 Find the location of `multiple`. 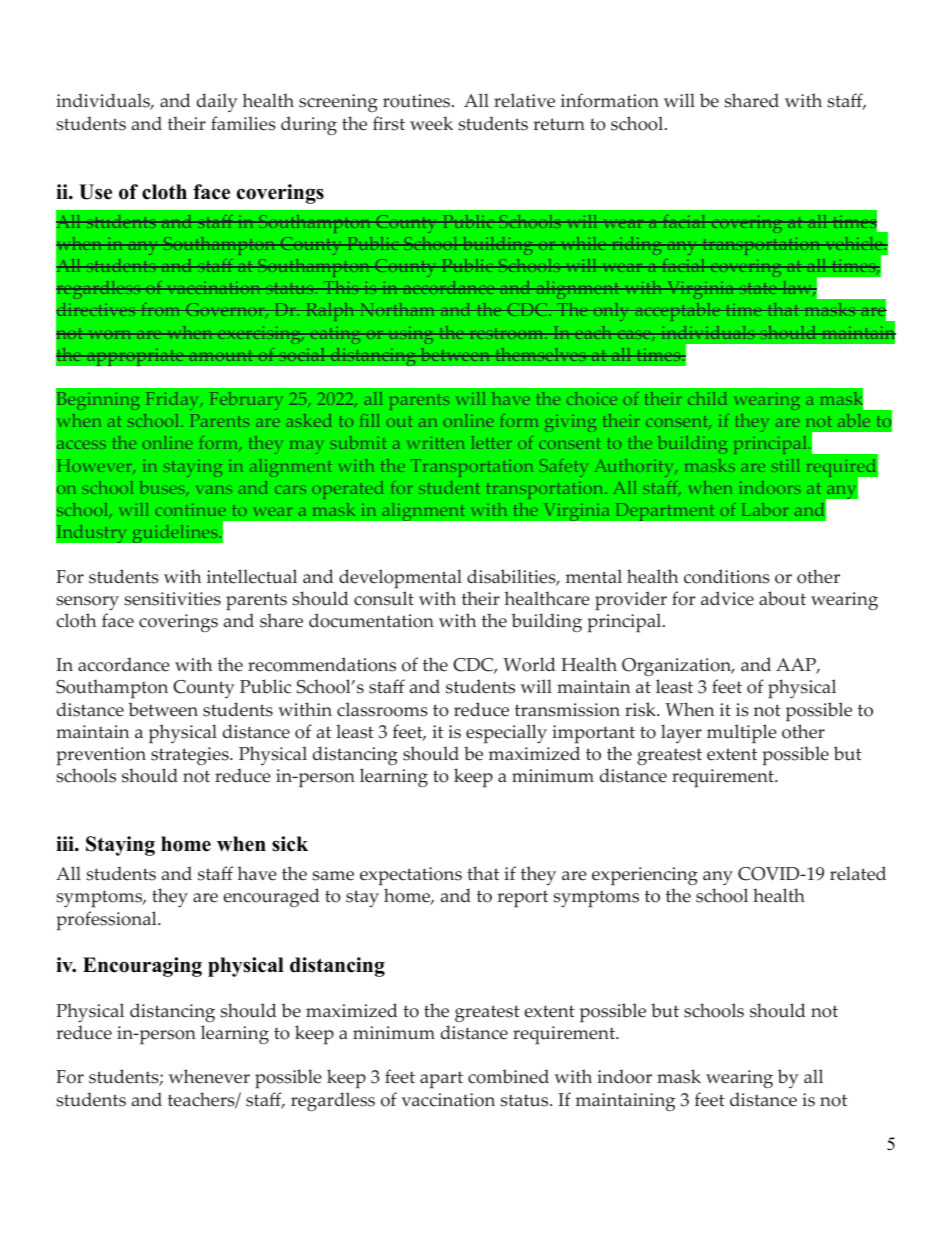

multiple is located at coordinates (742, 734).
